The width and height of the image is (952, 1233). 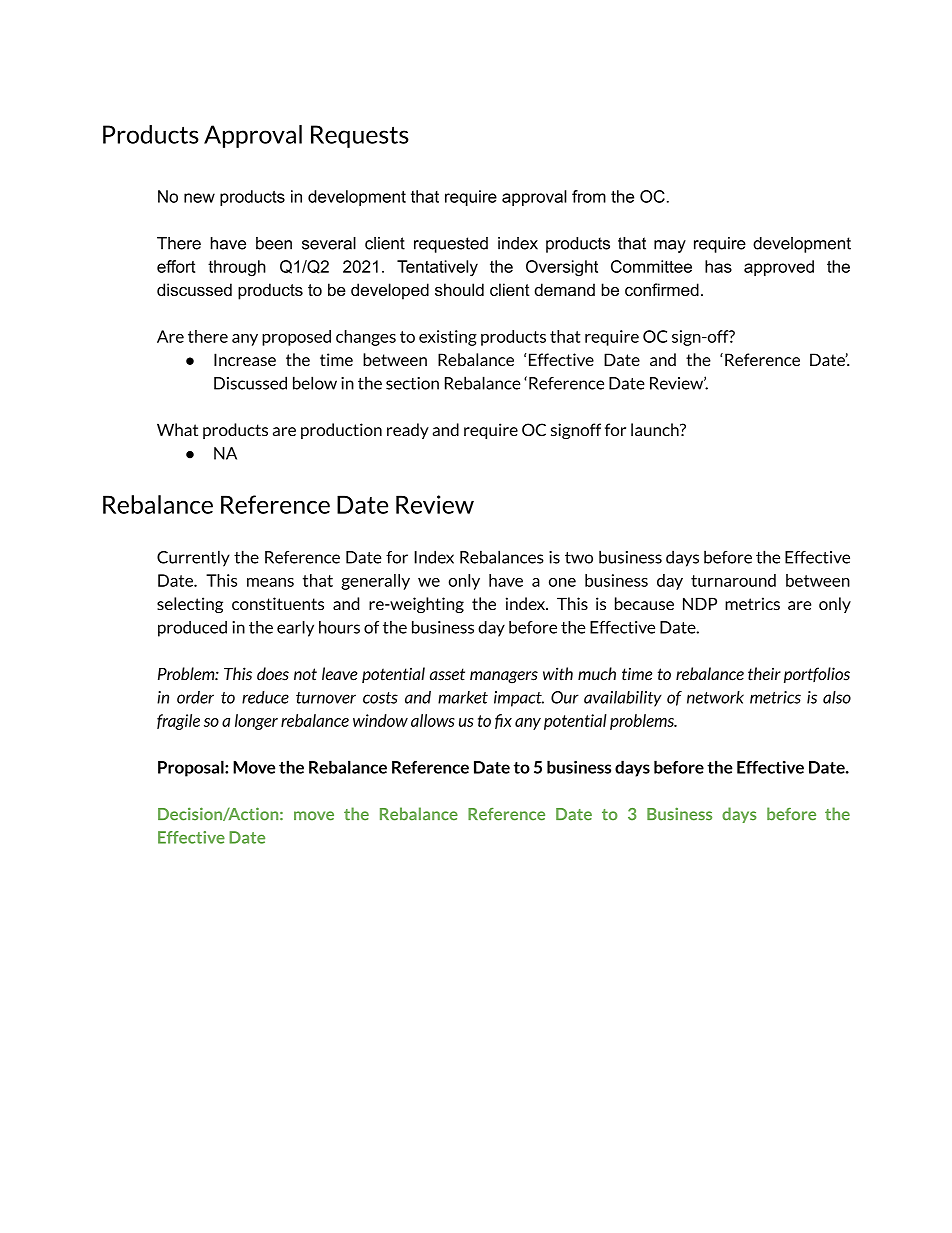 I want to click on Increase, so click(x=245, y=359).
